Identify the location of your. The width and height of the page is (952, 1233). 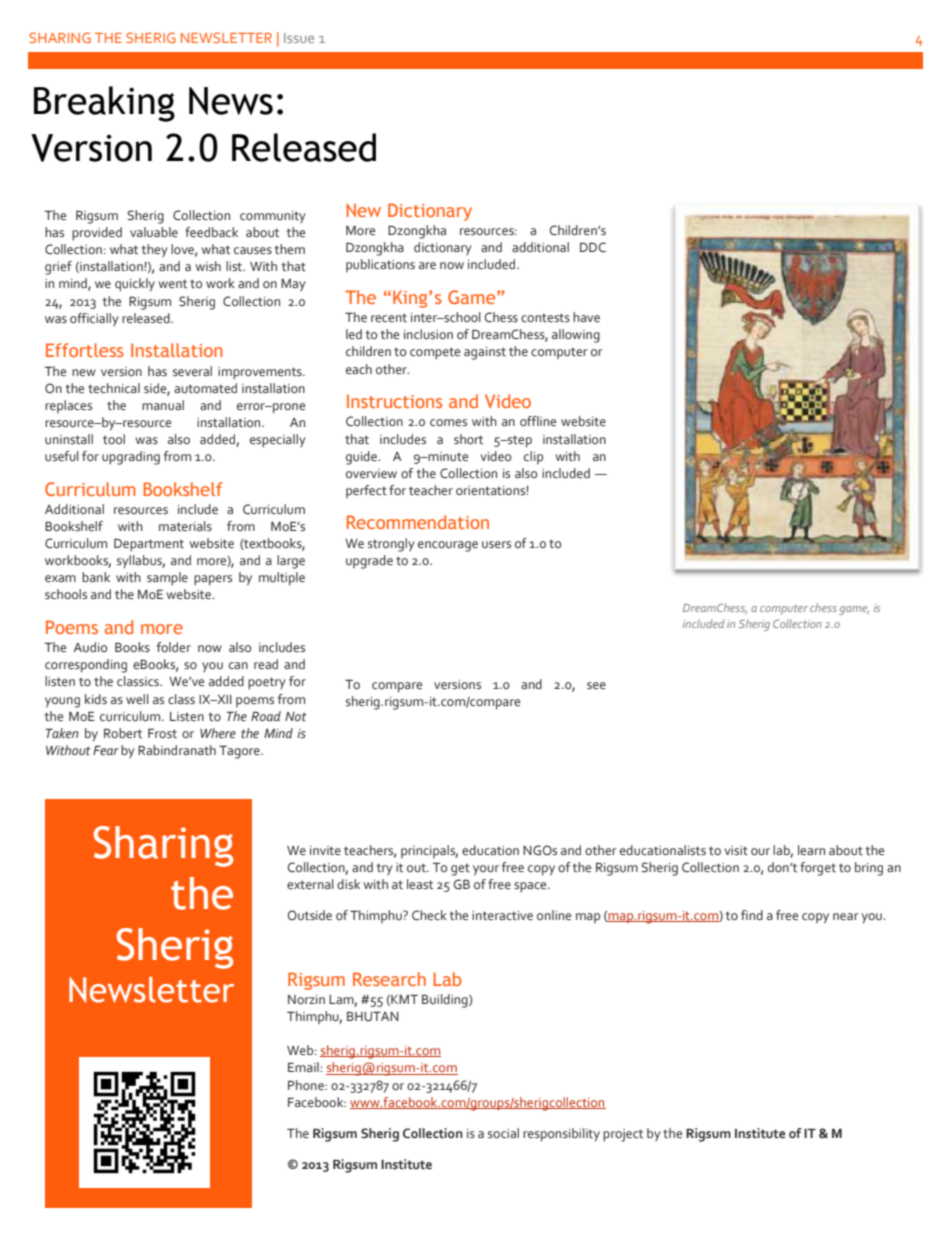
(486, 870).
